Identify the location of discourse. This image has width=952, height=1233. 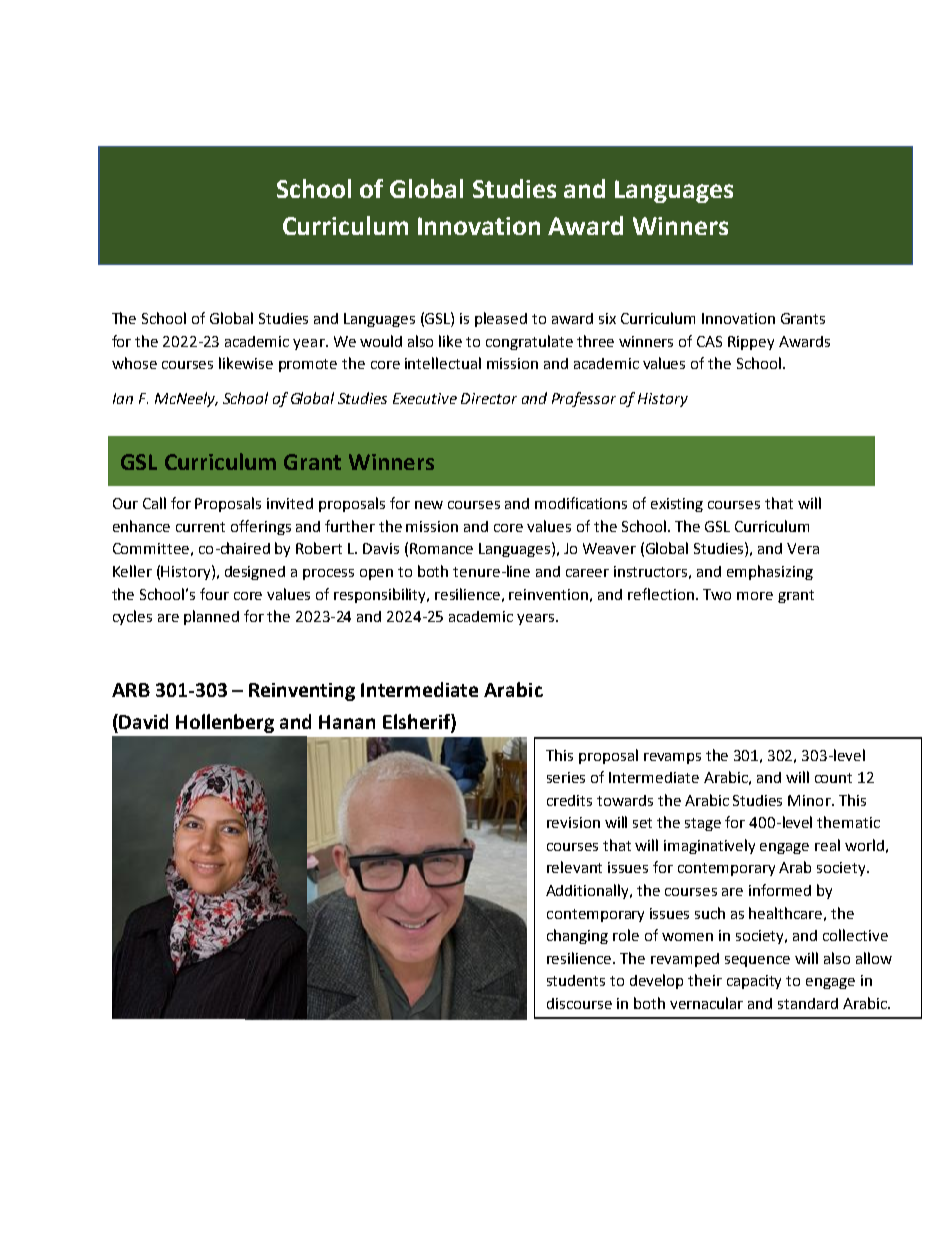
(579, 1003).
